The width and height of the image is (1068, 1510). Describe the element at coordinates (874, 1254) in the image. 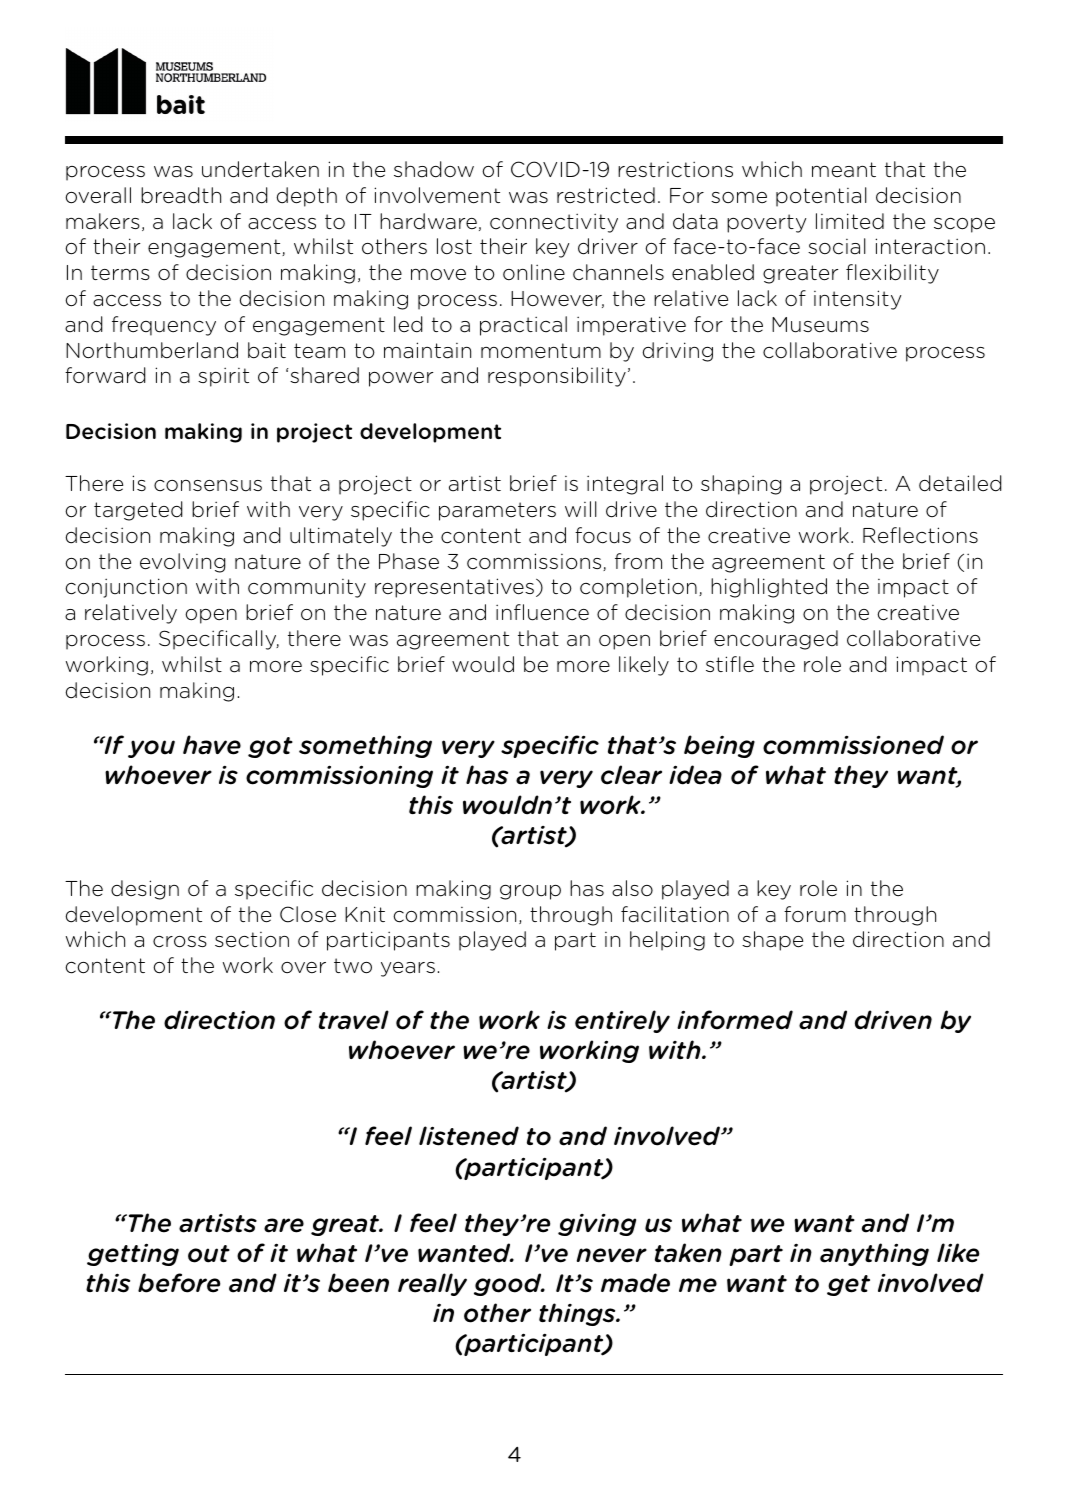

I see `anything` at that location.
